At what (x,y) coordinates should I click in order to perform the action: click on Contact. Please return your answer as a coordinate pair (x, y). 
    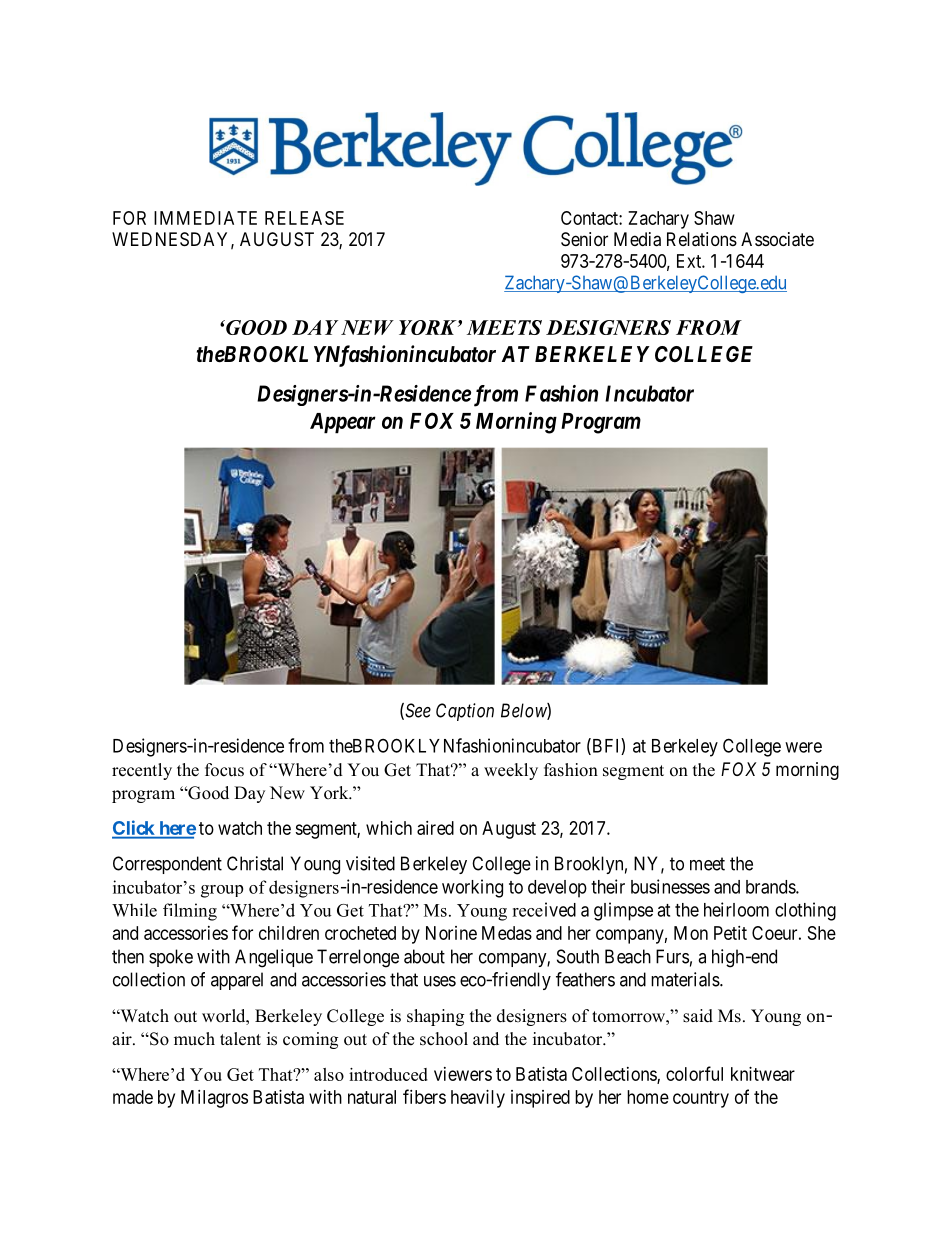
    Looking at the image, I should click on (590, 218).
